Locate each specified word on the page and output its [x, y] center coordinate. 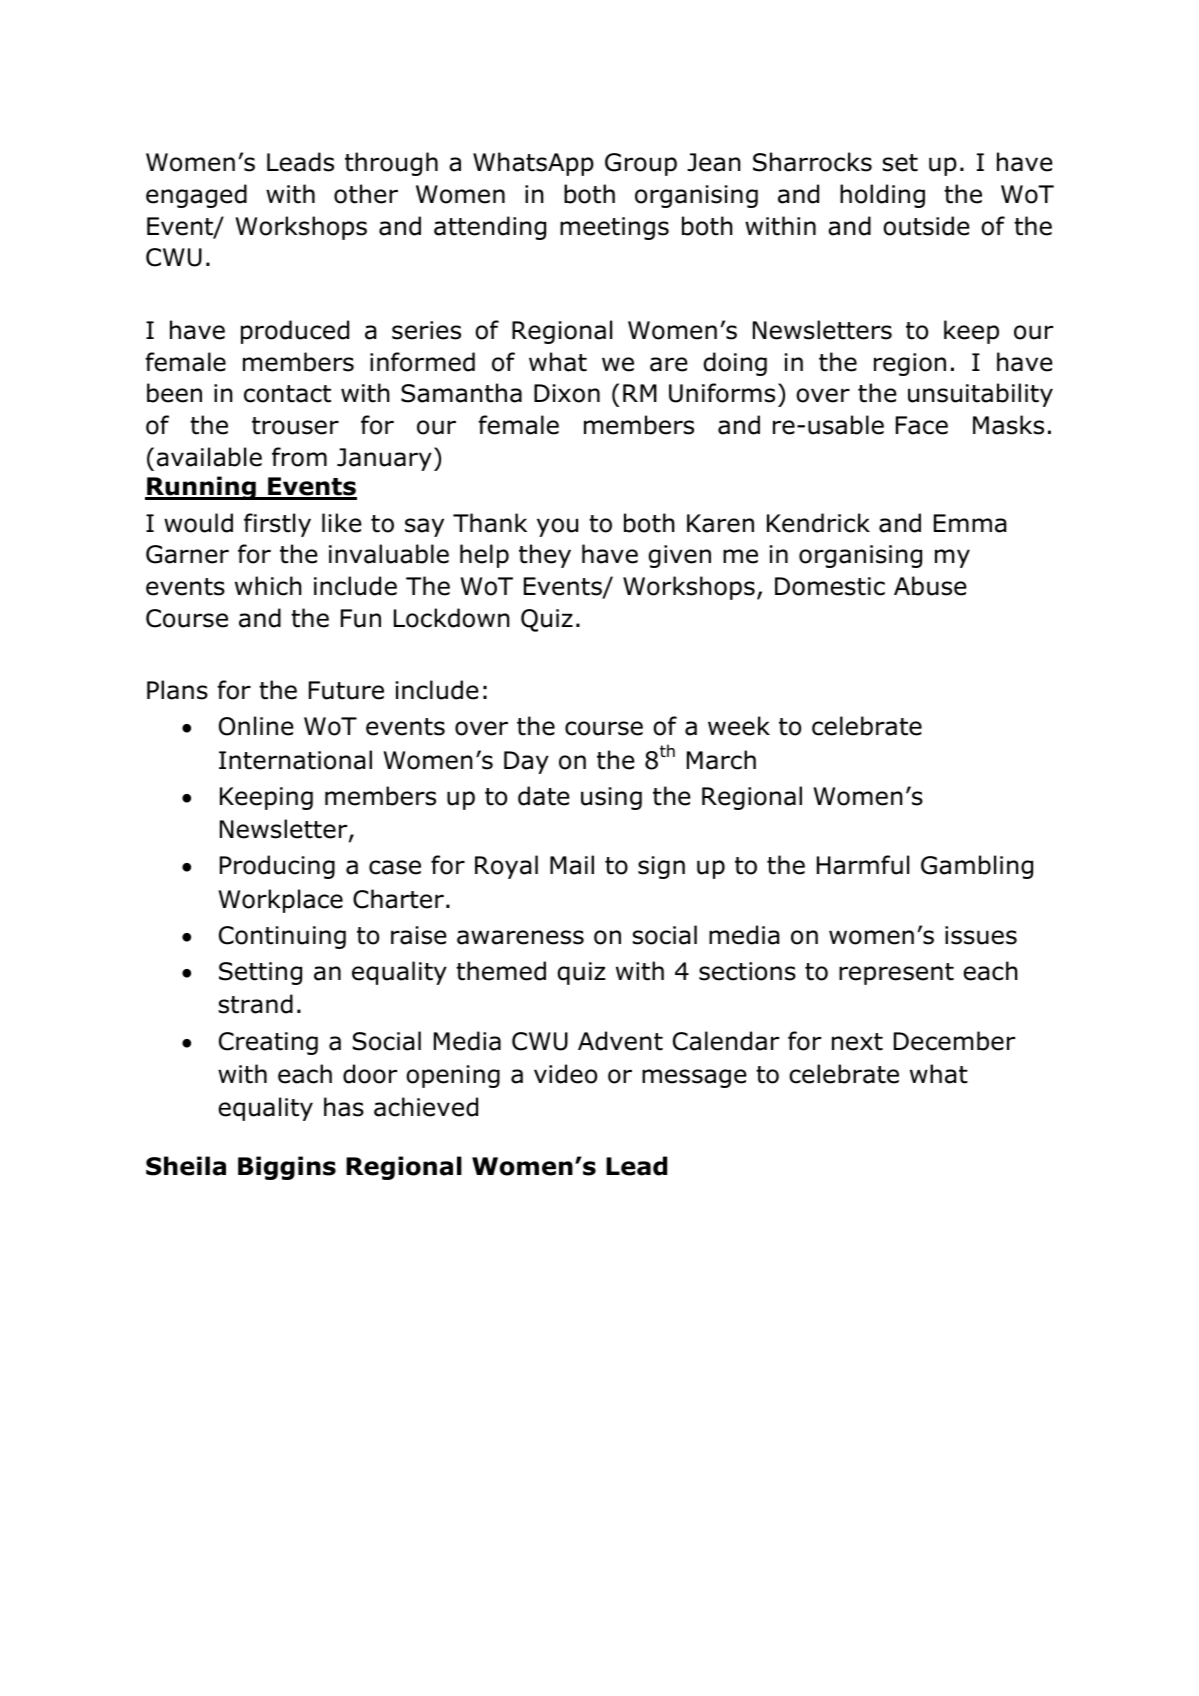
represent [896, 974]
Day [526, 762]
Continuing [282, 937]
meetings [614, 228]
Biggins [287, 1168]
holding [882, 196]
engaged [196, 196]
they [545, 556]
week [739, 726]
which [268, 586]
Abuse [930, 586]
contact [287, 394]
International [295, 760]
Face [922, 425]
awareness [520, 937]
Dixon [567, 393]
